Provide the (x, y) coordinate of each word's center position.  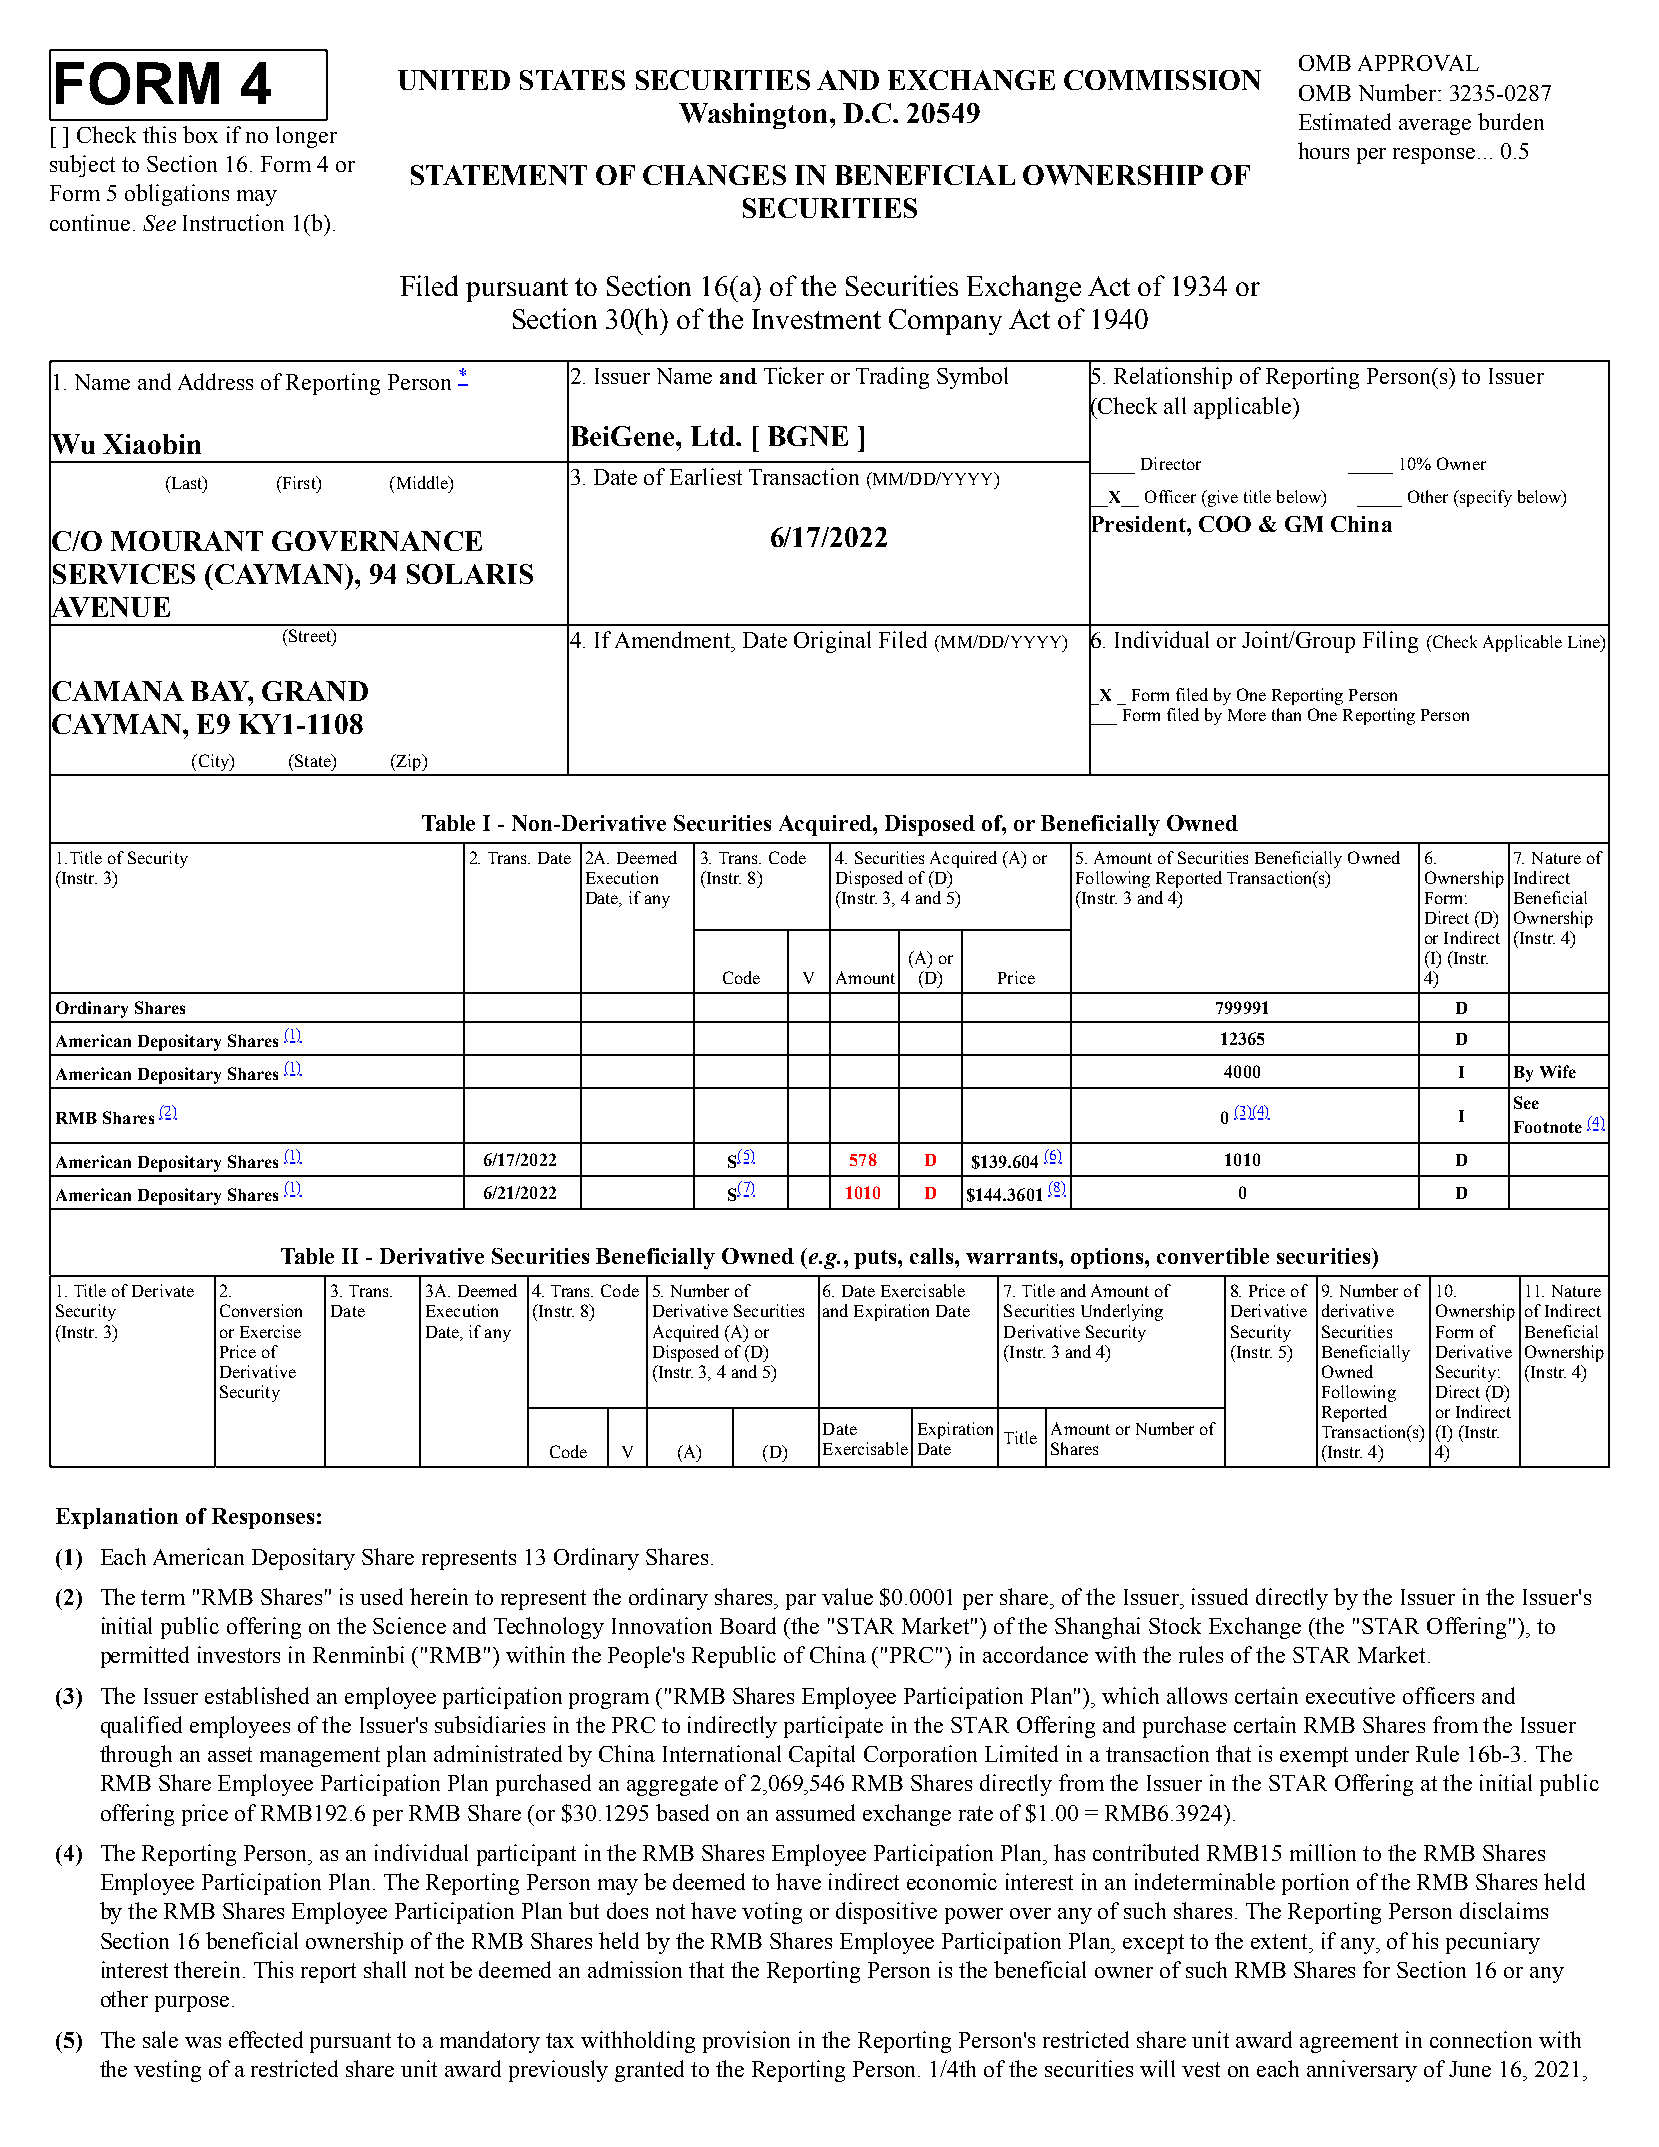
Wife (1558, 1071)
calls (933, 1256)
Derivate (163, 1290)
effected (266, 2039)
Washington (753, 116)
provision (746, 2042)
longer (306, 137)
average (1435, 127)
